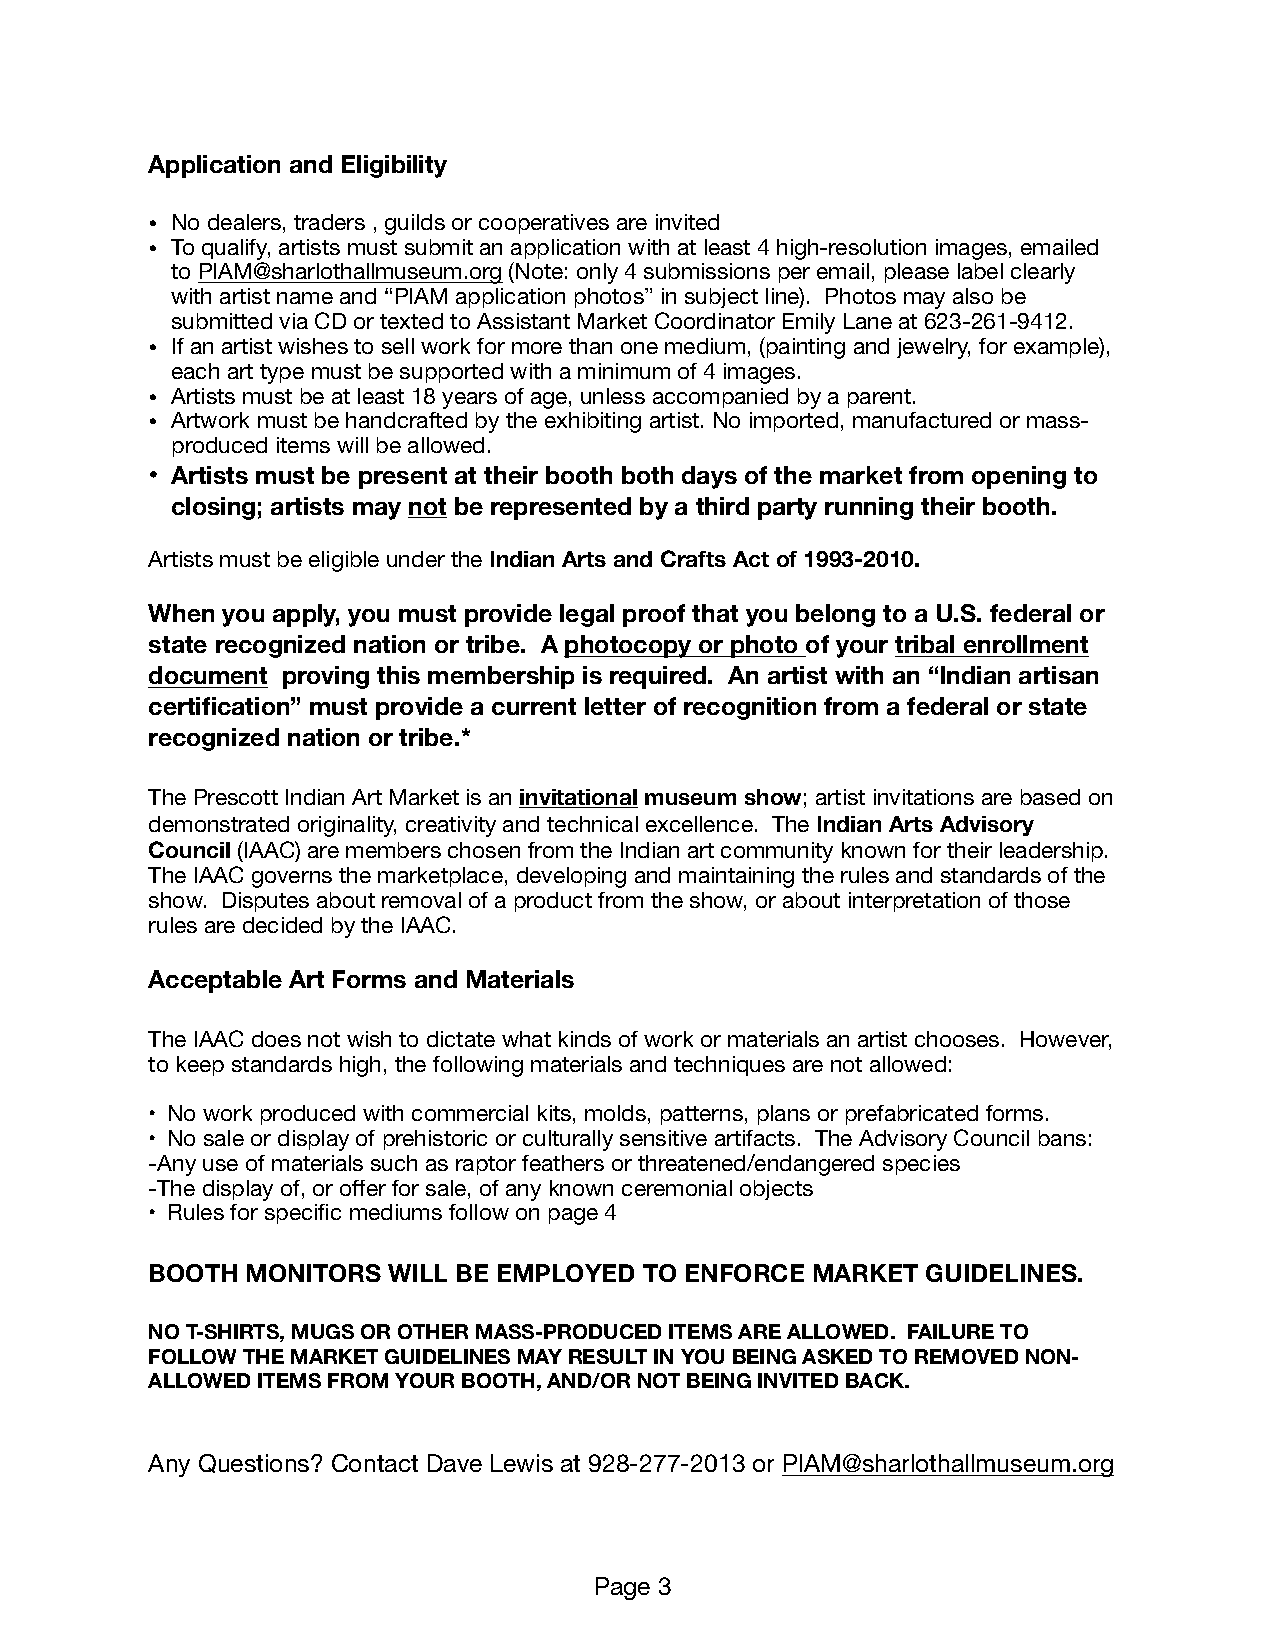 The width and height of the document is (1266, 1638). What do you see at coordinates (980, 271) in the document?
I see `label` at bounding box center [980, 271].
